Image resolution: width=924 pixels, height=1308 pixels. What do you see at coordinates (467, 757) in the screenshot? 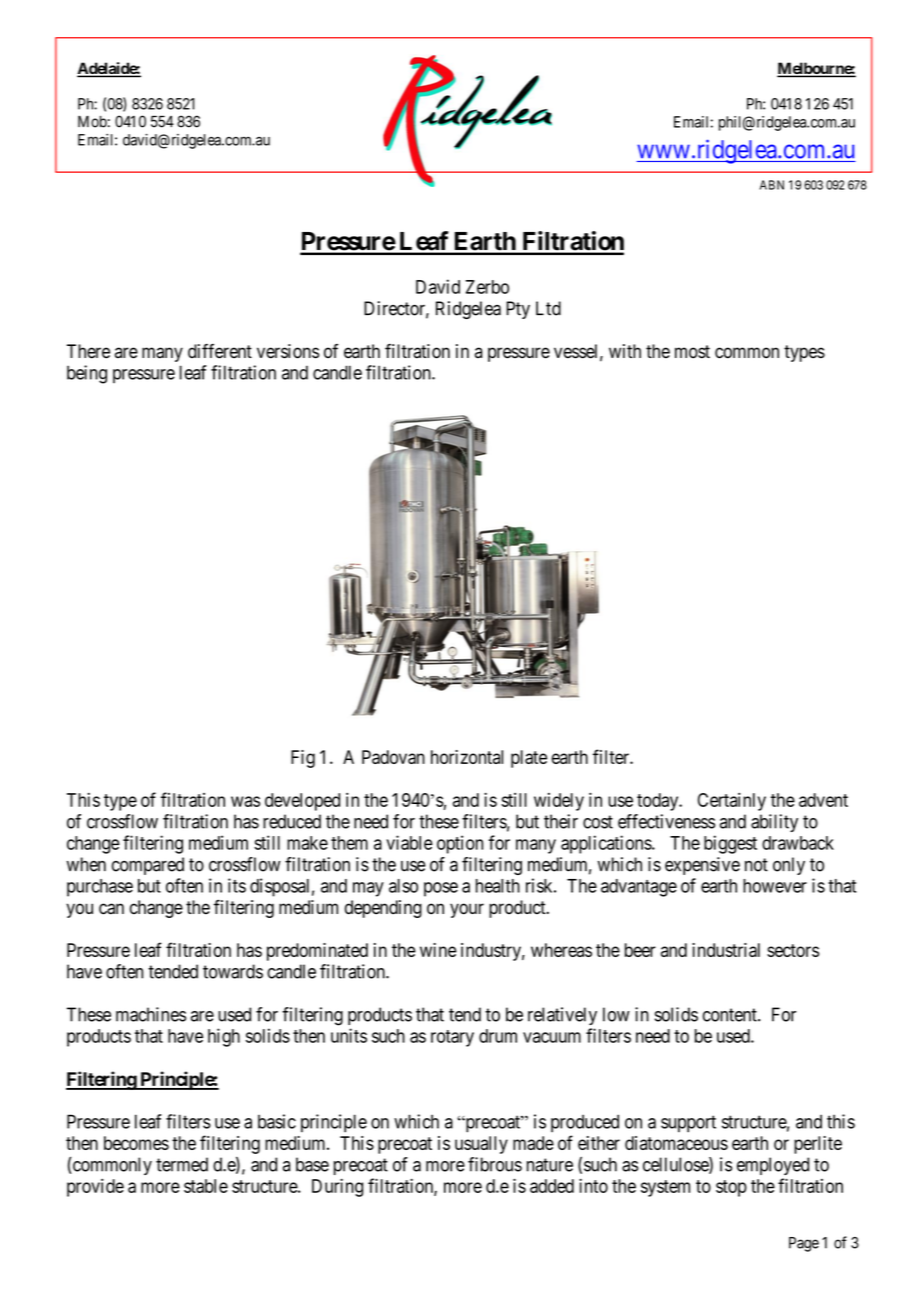
I see `horizontal` at bounding box center [467, 757].
